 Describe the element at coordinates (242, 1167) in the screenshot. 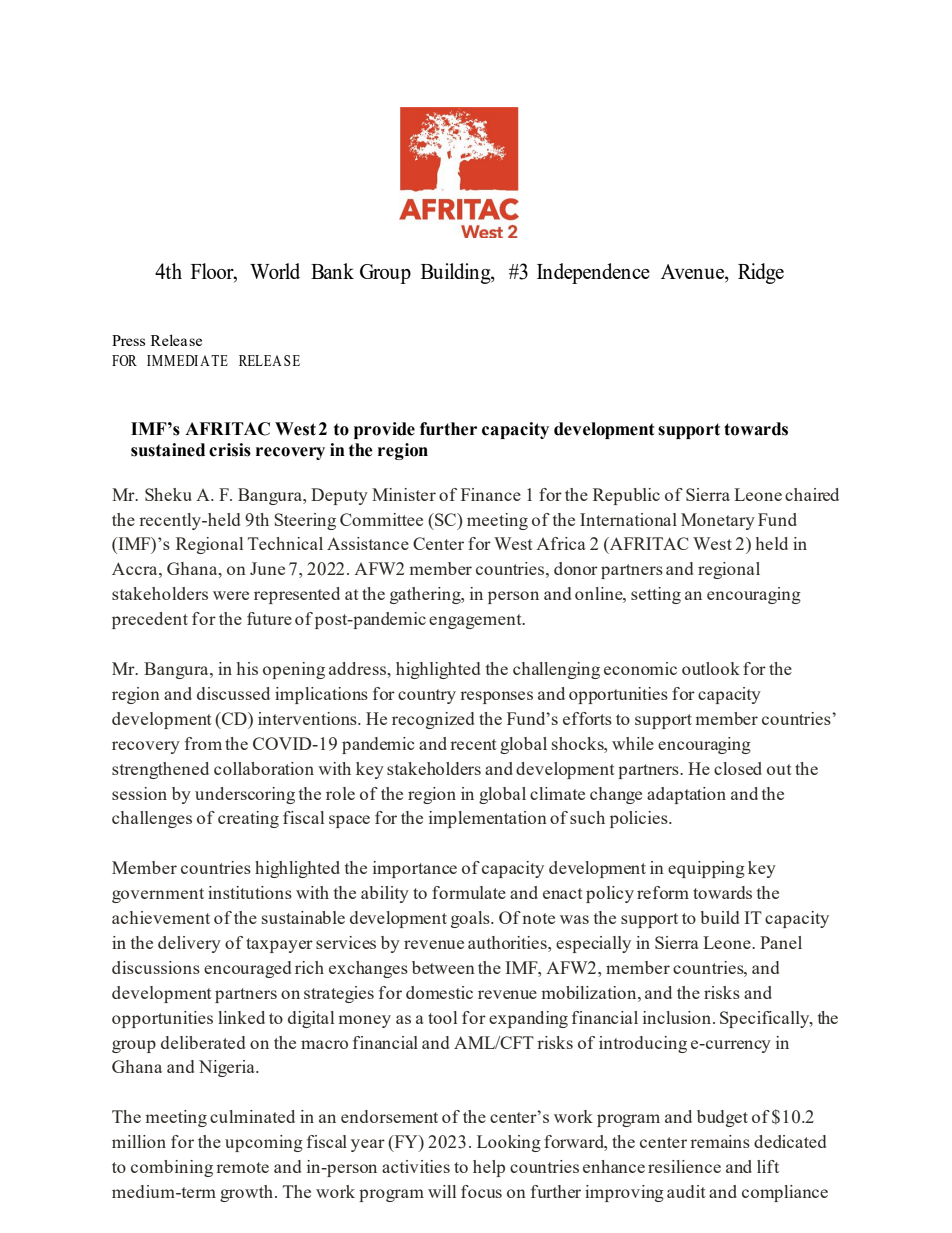

I see `remote` at that location.
